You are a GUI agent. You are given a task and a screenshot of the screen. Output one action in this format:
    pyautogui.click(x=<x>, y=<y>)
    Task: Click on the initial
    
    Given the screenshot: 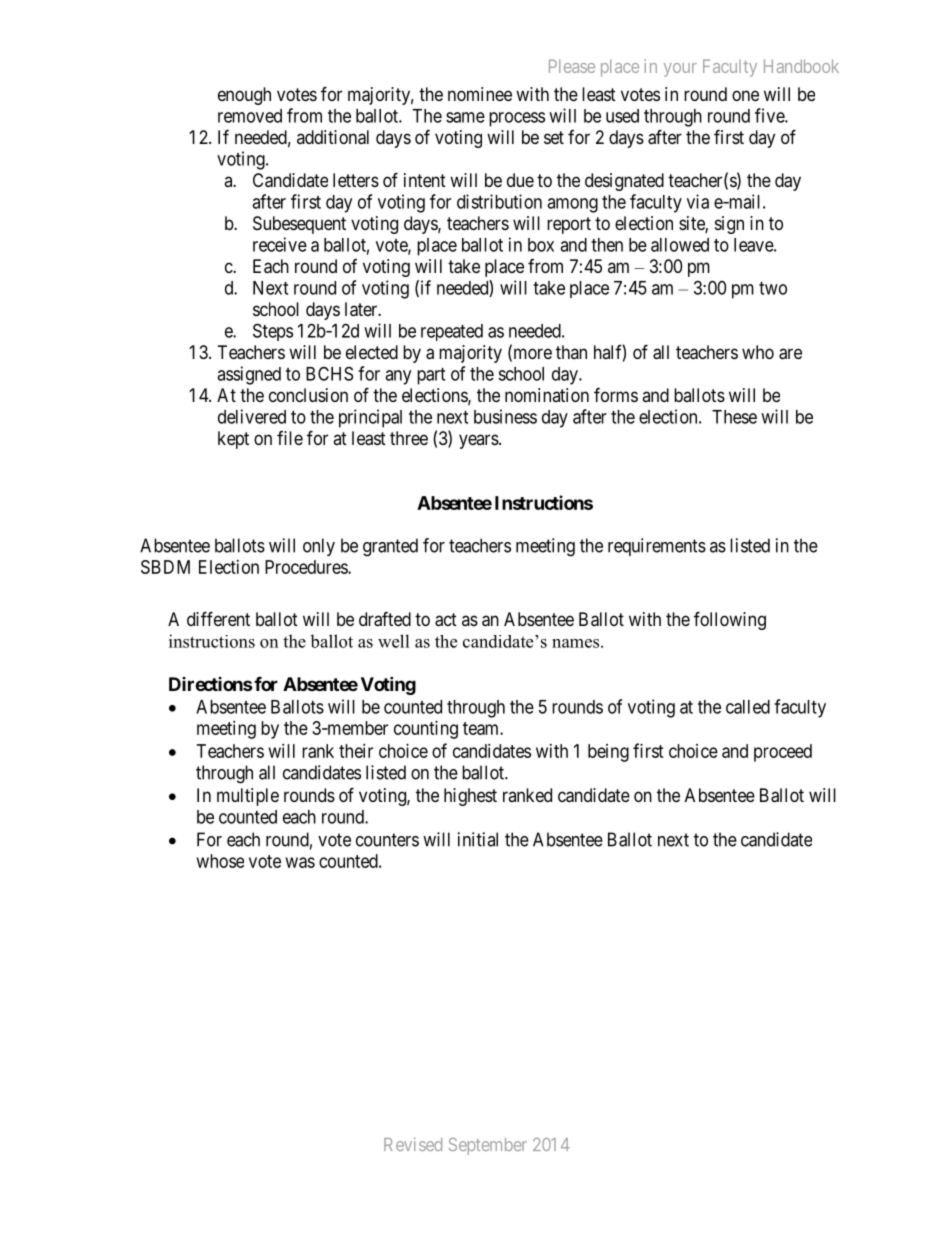 What is the action you would take?
    pyautogui.click(x=478, y=839)
